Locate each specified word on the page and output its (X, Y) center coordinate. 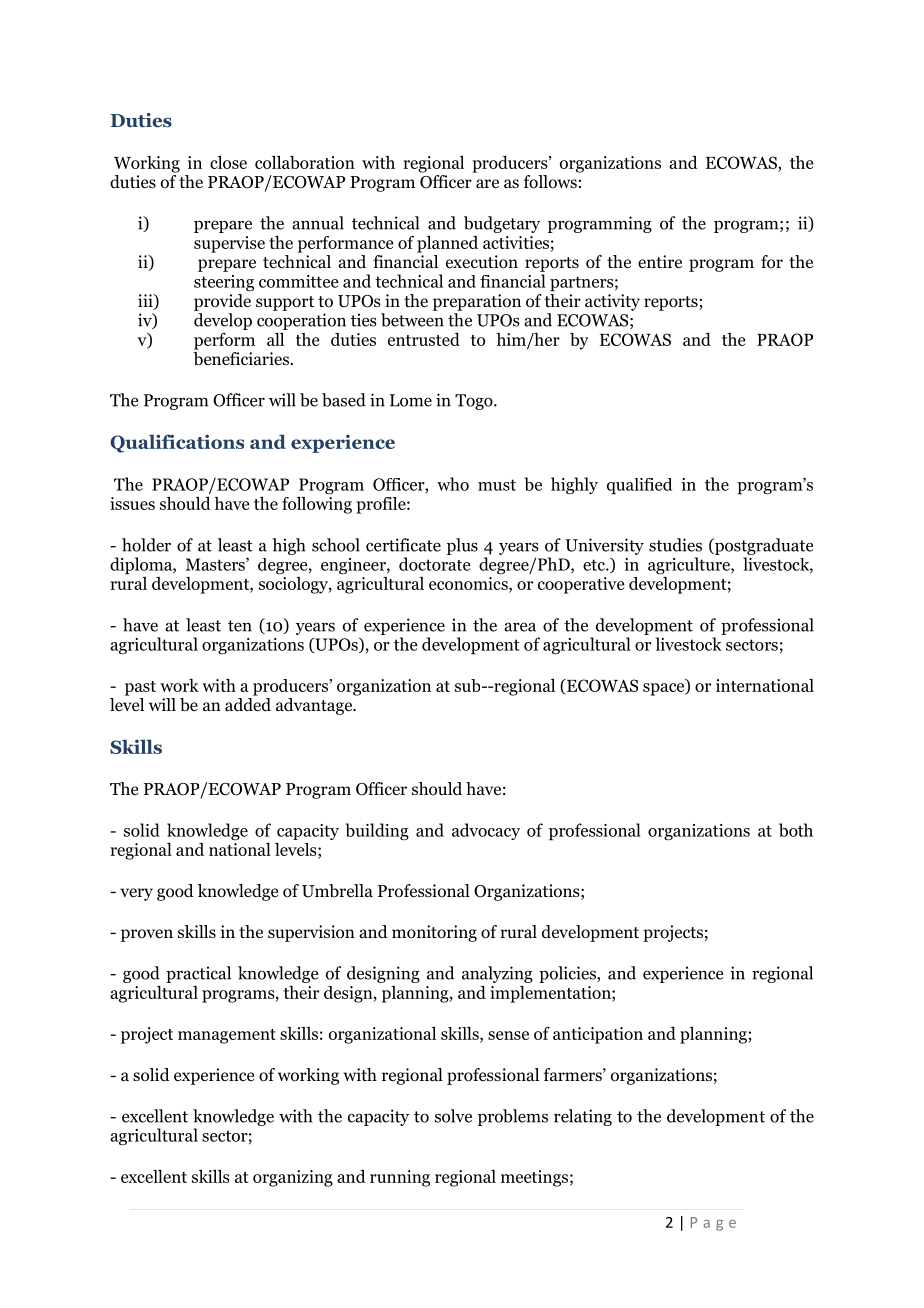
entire (660, 262)
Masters (216, 564)
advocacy (486, 831)
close (228, 162)
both (796, 830)
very (136, 894)
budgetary (502, 224)
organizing (293, 1178)
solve (453, 1116)
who (453, 484)
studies (675, 545)
